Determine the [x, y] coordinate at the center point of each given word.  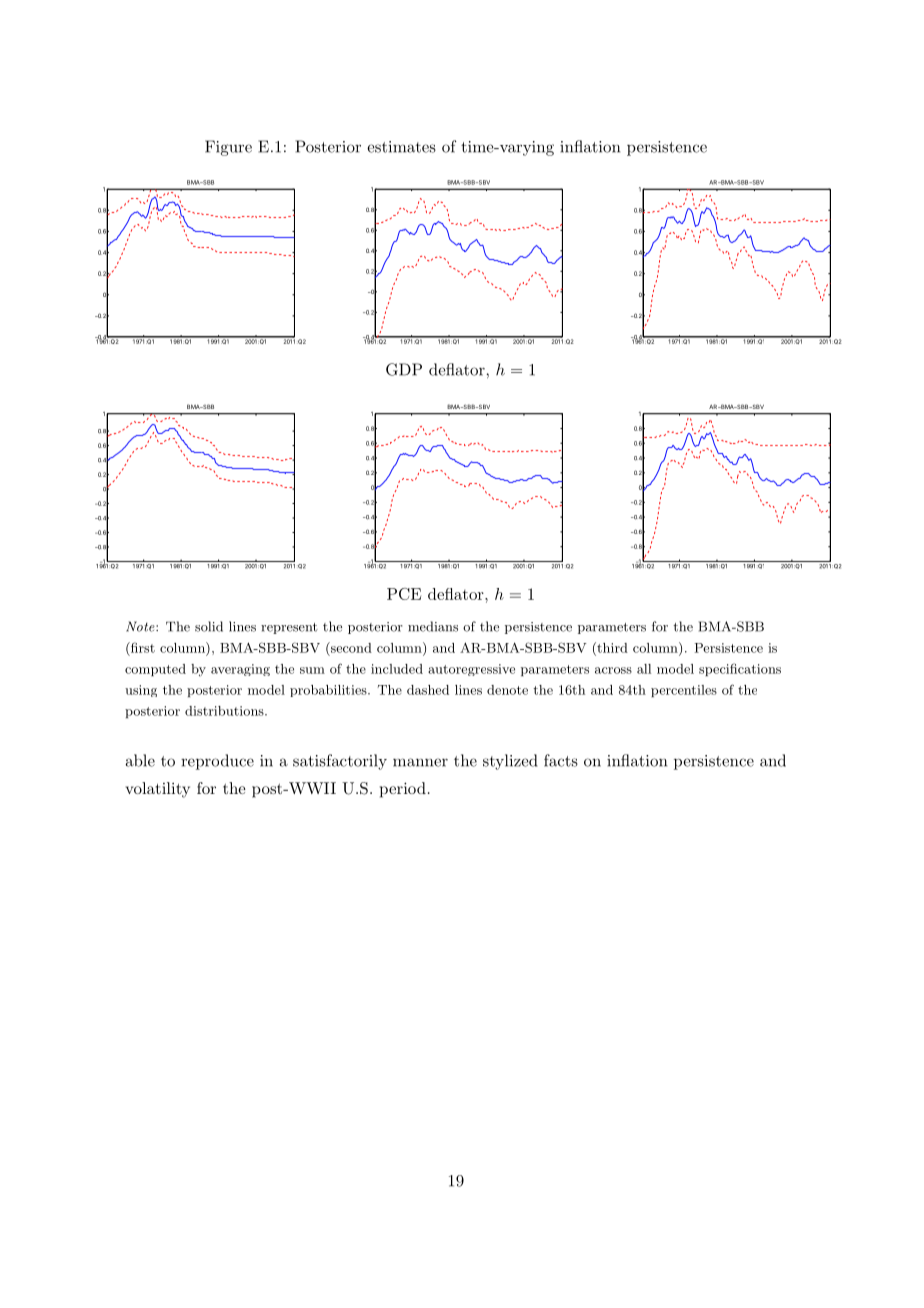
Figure [228, 148]
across [613, 670]
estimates [401, 147]
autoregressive [471, 670]
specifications [740, 669]
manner [420, 762]
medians [433, 626]
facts [561, 760]
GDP [404, 369]
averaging [240, 670]
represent [289, 628]
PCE [404, 594]
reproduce [217, 762]
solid [209, 626]
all [644, 669]
